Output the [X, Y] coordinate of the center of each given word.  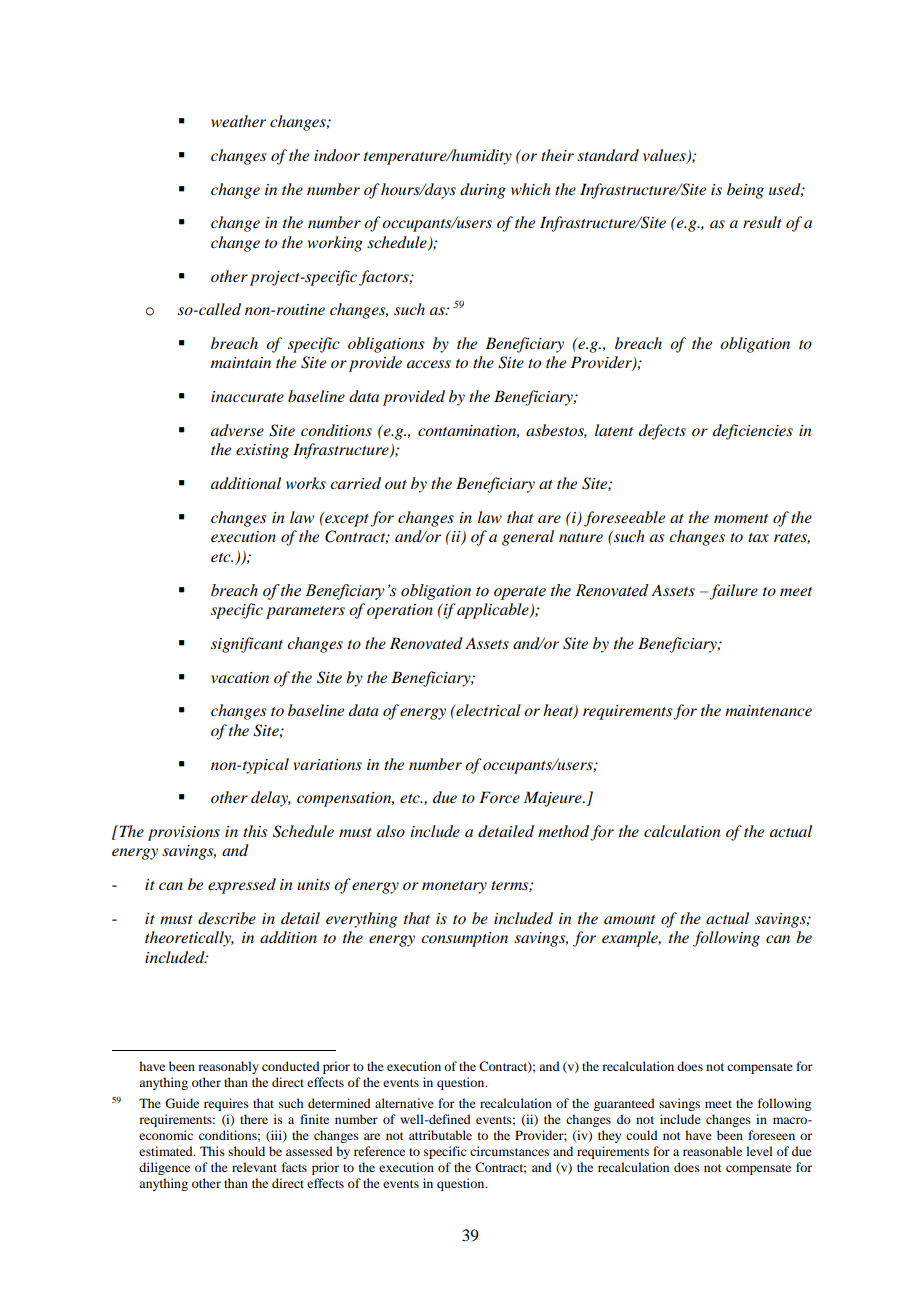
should [246, 1151]
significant [247, 645]
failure [733, 592]
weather [238, 121]
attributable [440, 1135]
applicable [494, 611]
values [665, 156]
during [483, 191]
